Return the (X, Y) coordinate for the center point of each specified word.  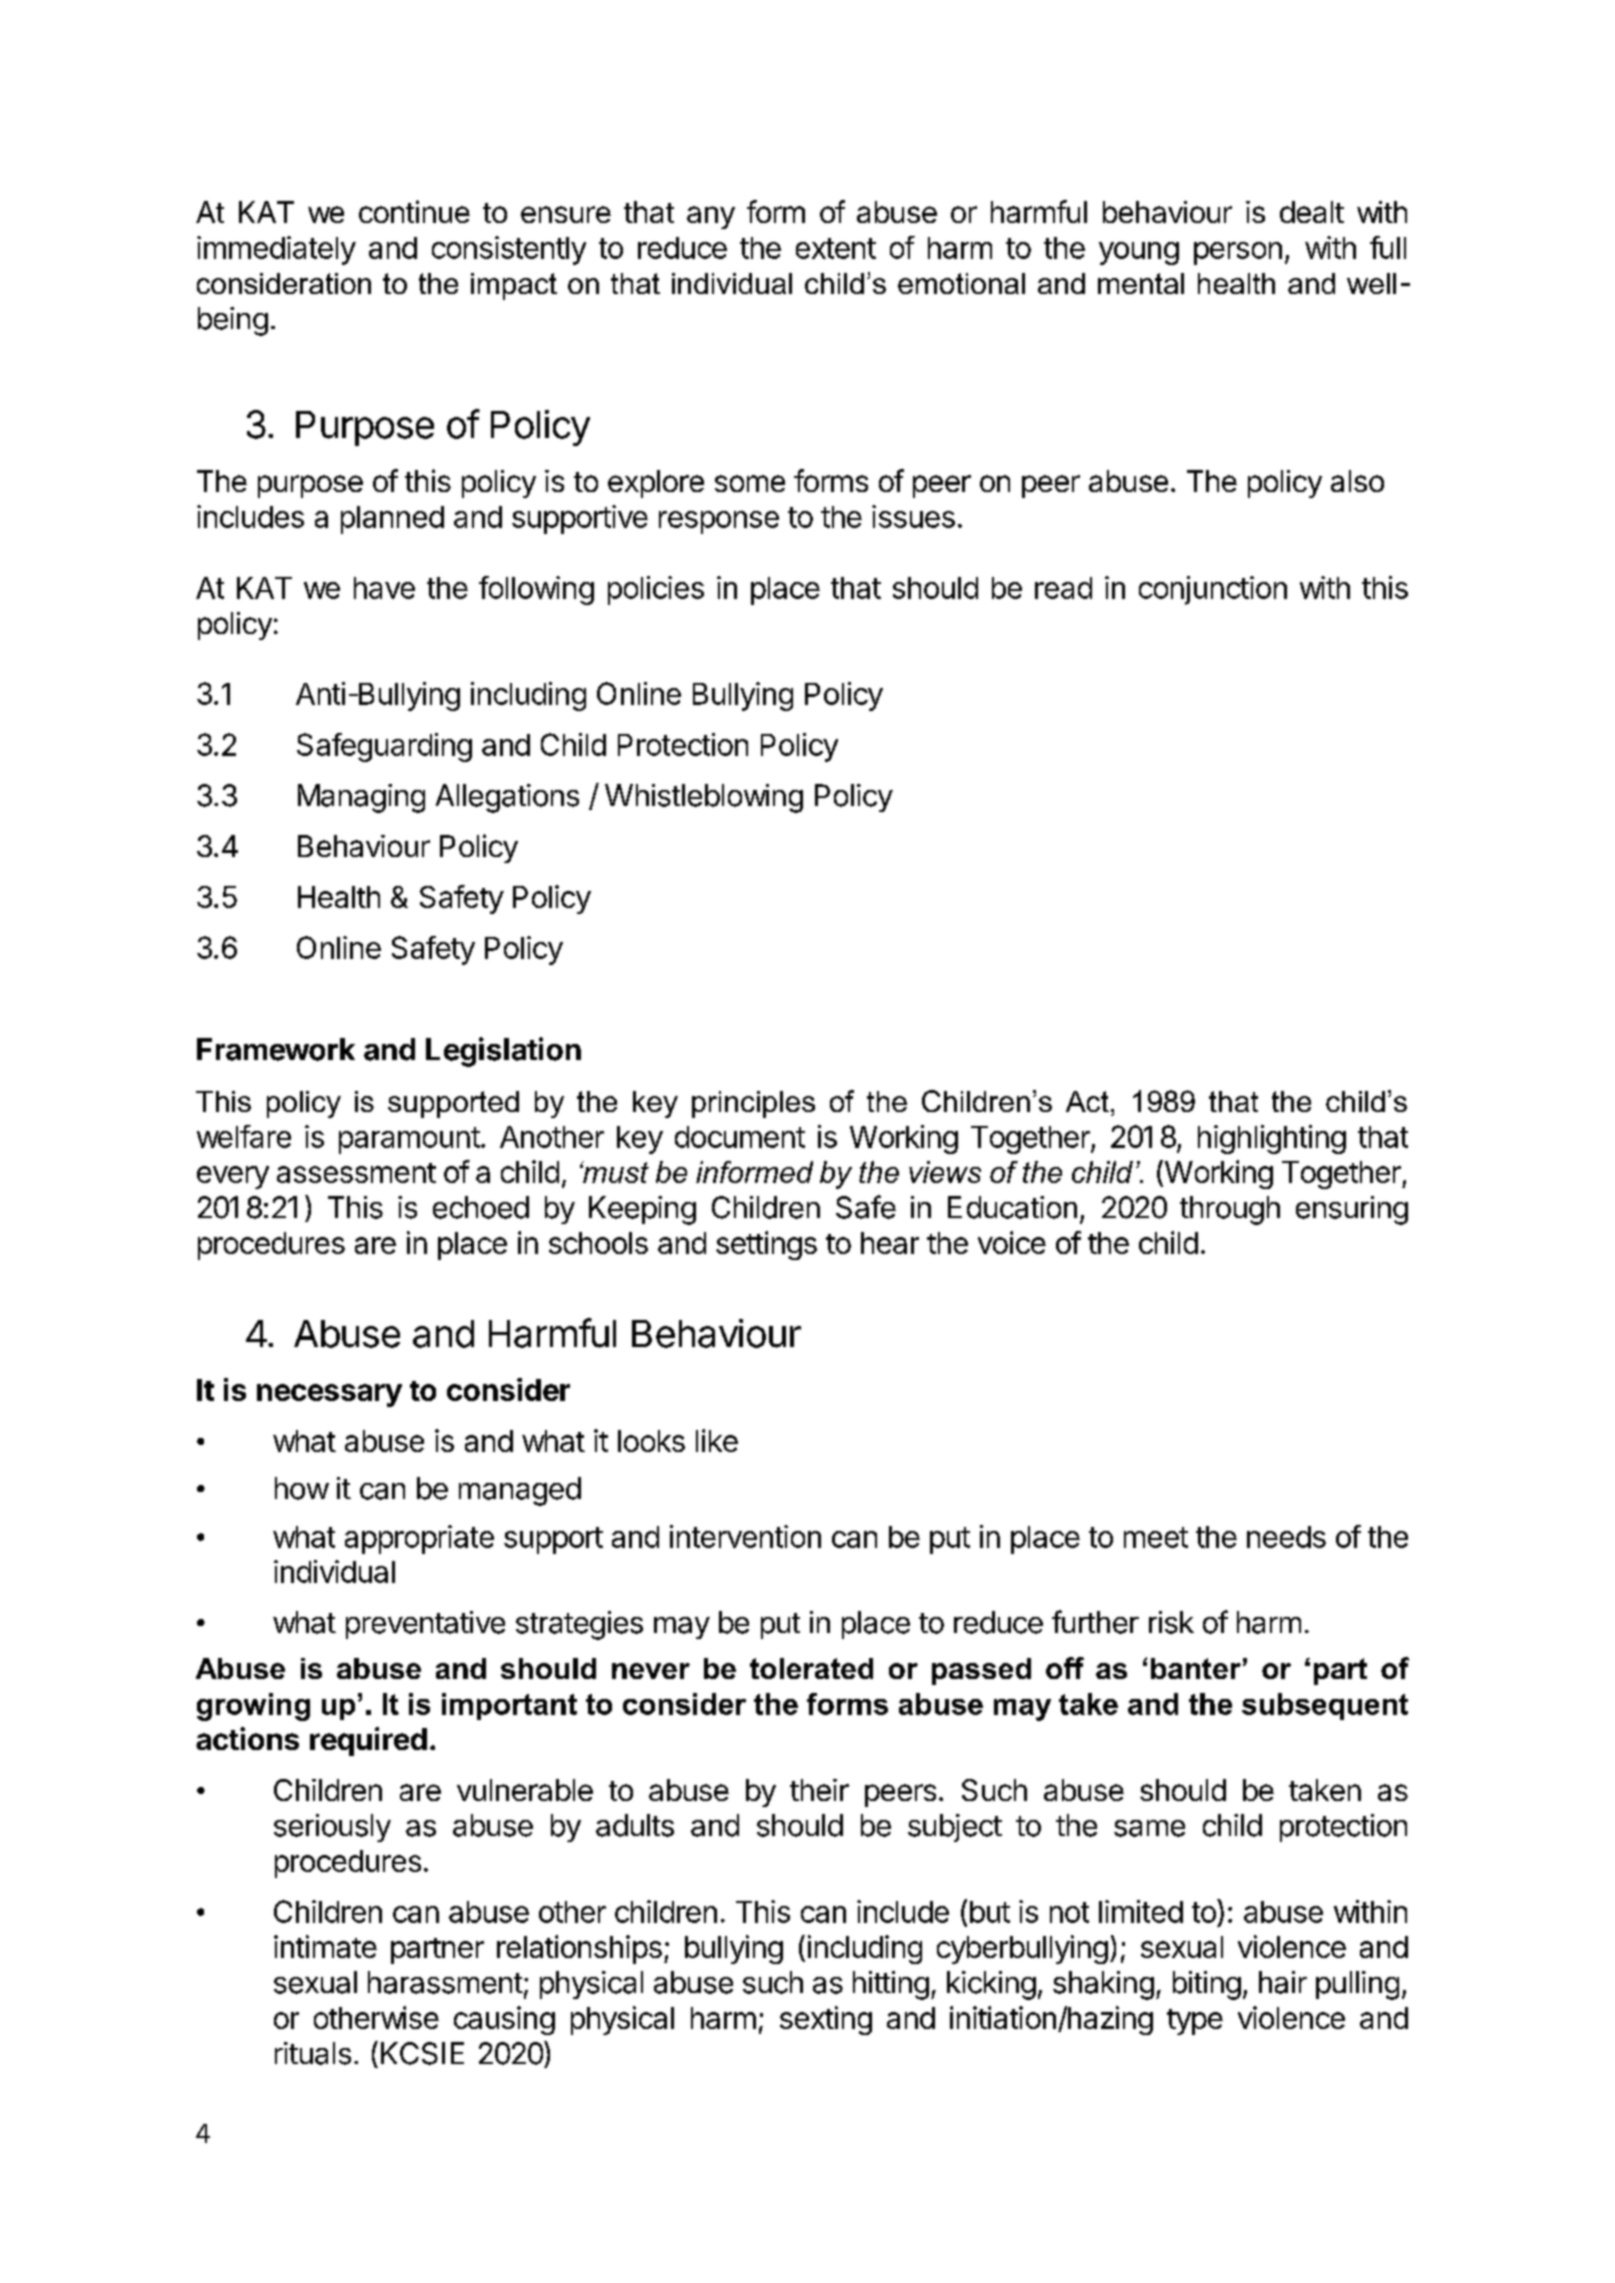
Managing (361, 798)
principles (753, 1104)
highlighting (1272, 1139)
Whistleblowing (704, 798)
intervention (745, 1536)
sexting (826, 2020)
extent (836, 248)
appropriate (419, 1539)
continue (414, 211)
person (1238, 253)
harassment (445, 1982)
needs (1286, 1537)
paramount (409, 1140)
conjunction (1213, 590)
